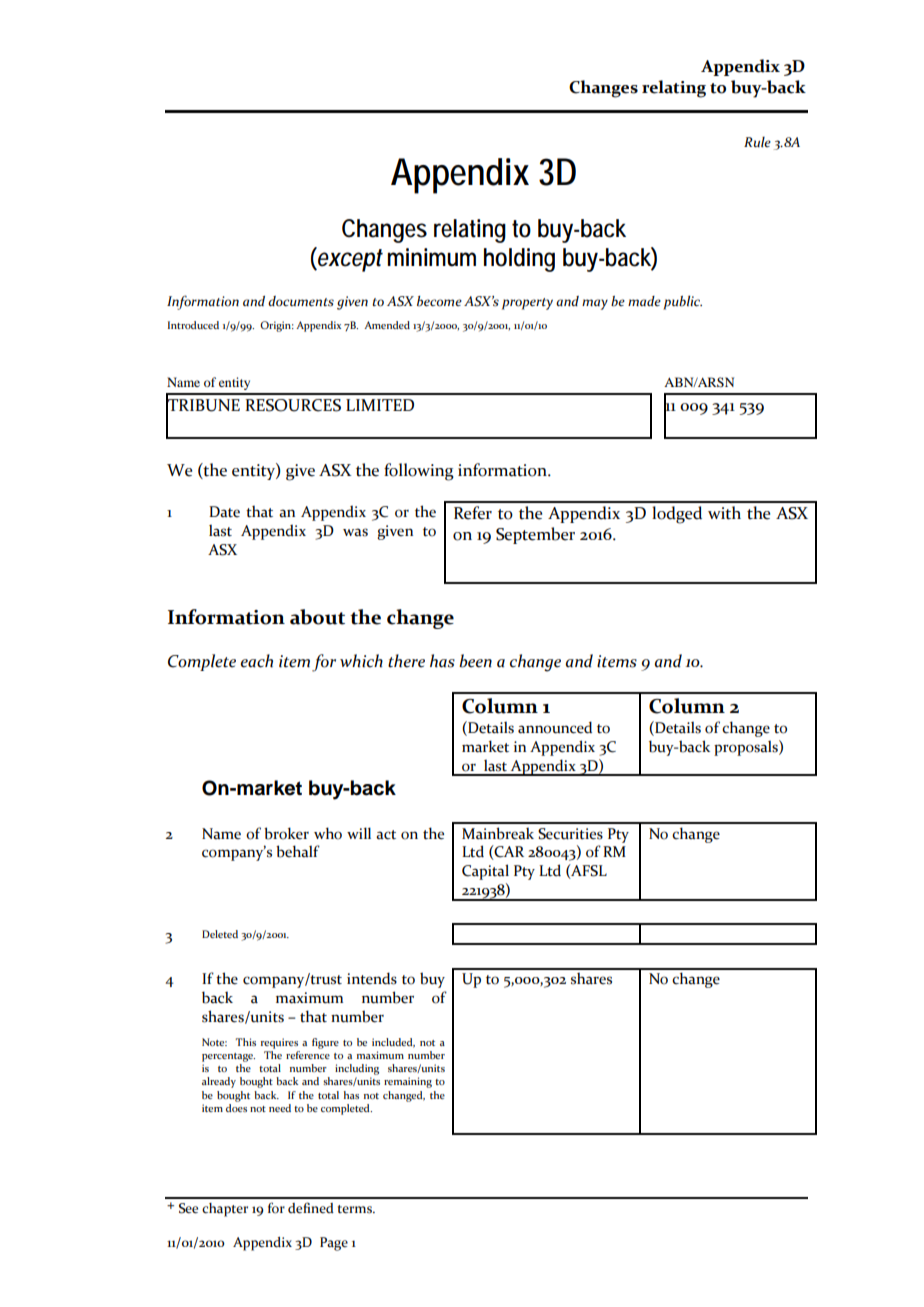 The image size is (924, 1307). I want to click on lodged, so click(677, 515).
